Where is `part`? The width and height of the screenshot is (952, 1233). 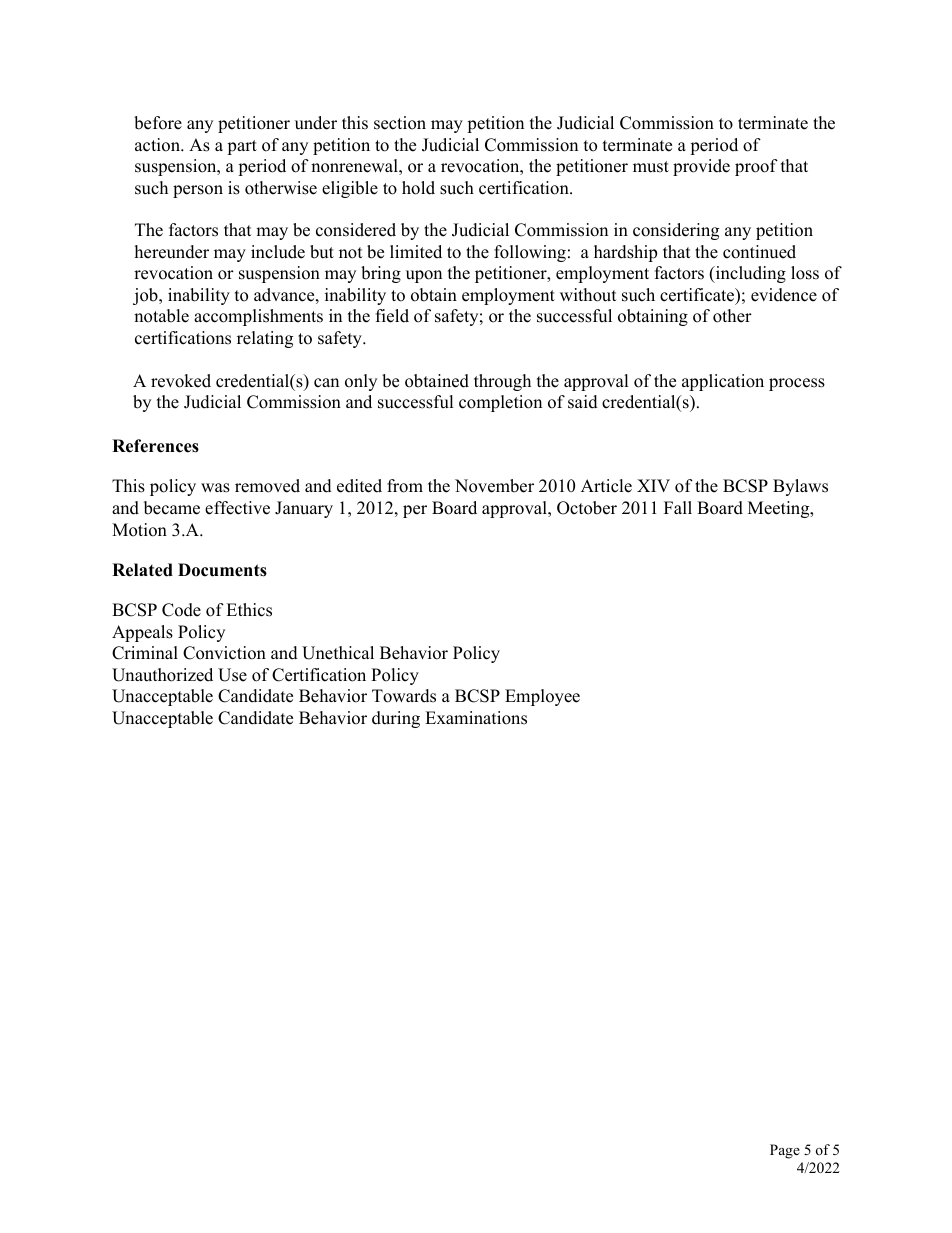
part is located at coordinates (242, 147).
